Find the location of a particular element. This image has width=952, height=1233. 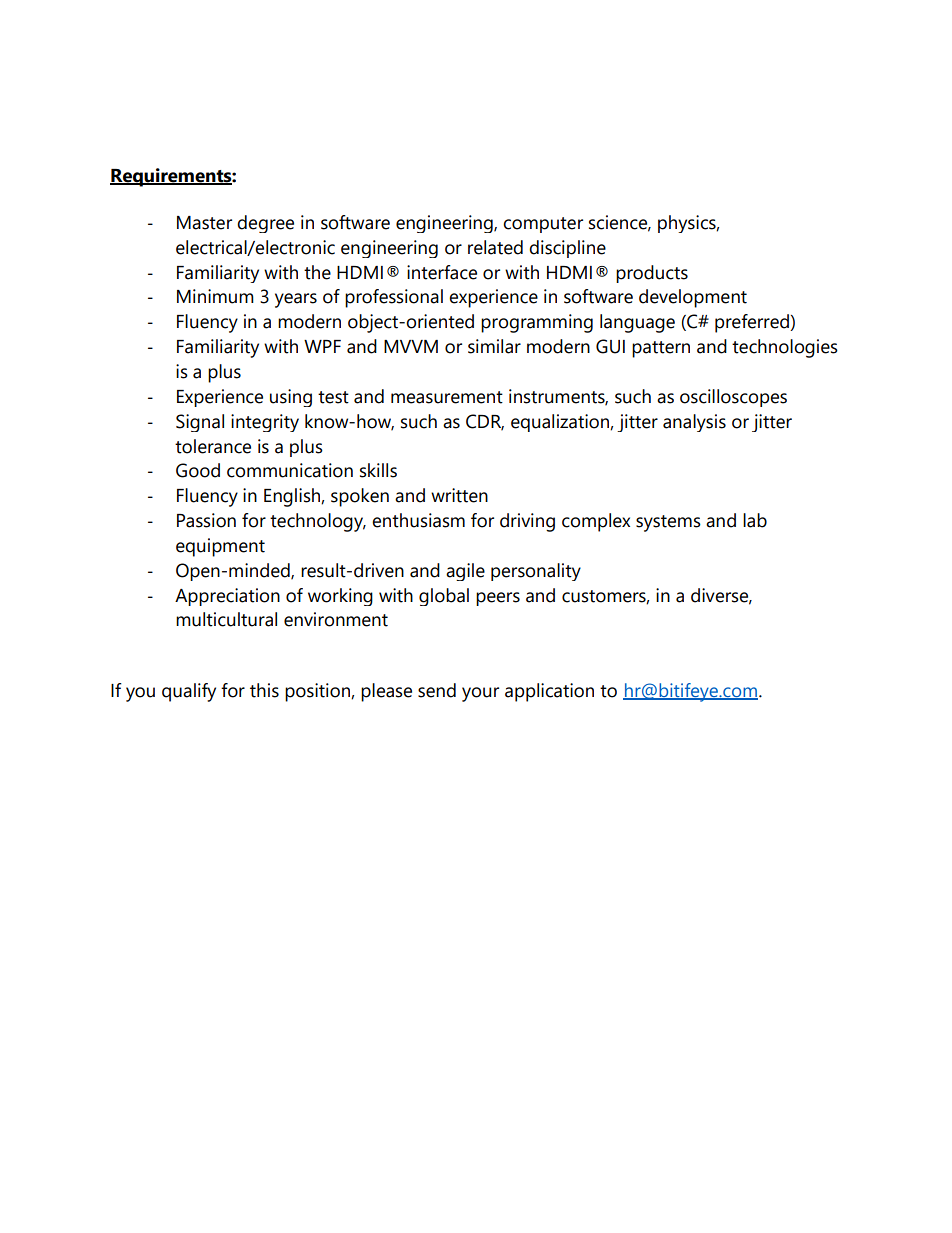

CDR is located at coordinates (485, 422).
